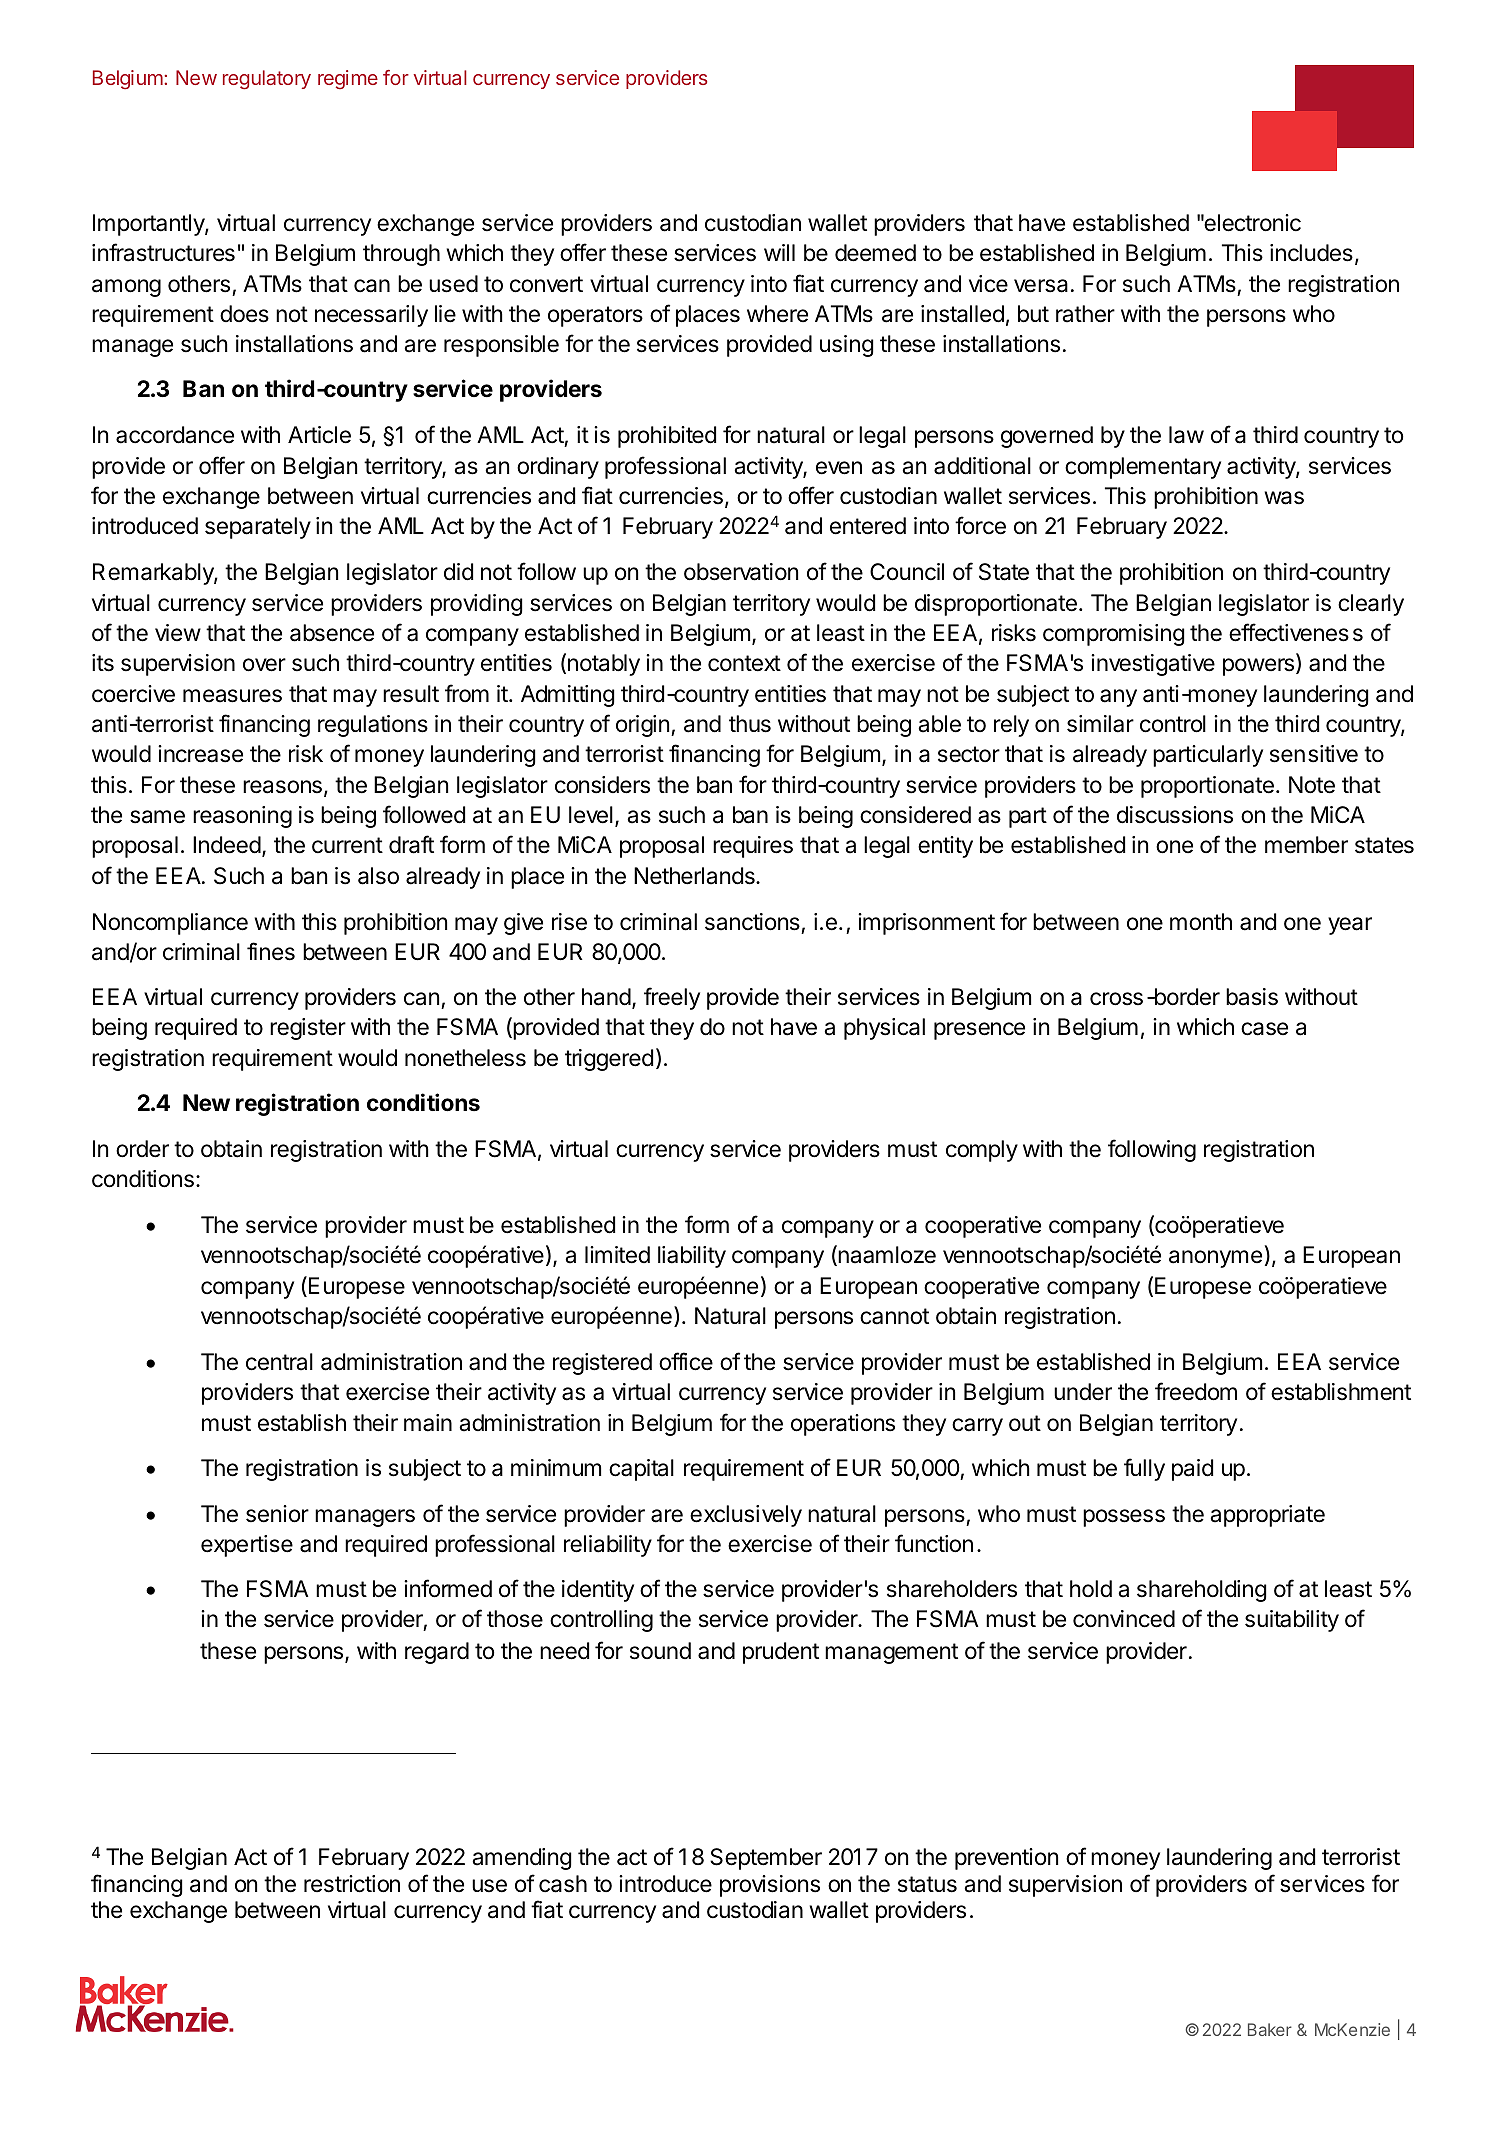  What do you see at coordinates (271, 951) in the page?
I see `fines` at bounding box center [271, 951].
